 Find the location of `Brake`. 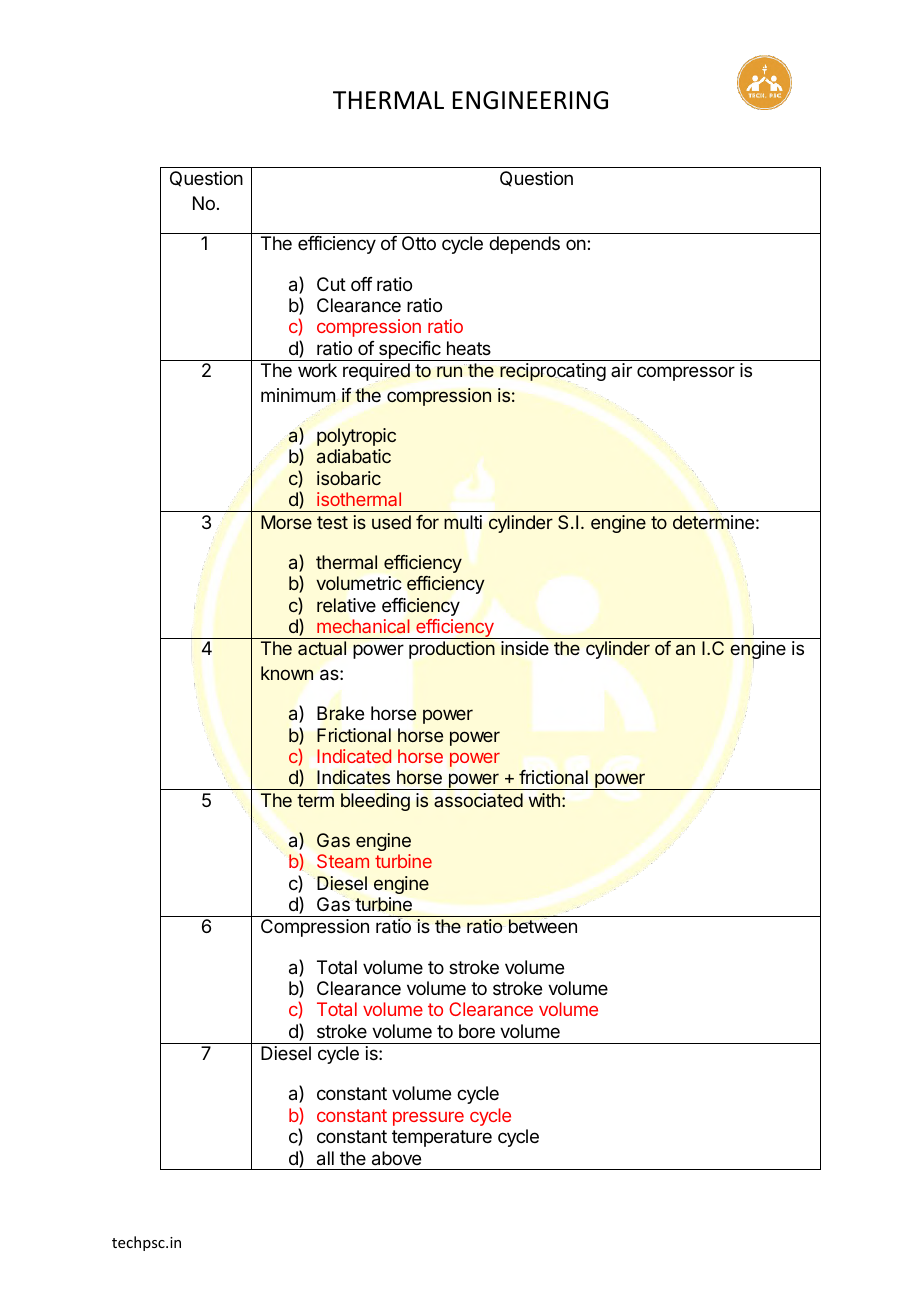

Brake is located at coordinates (340, 713).
